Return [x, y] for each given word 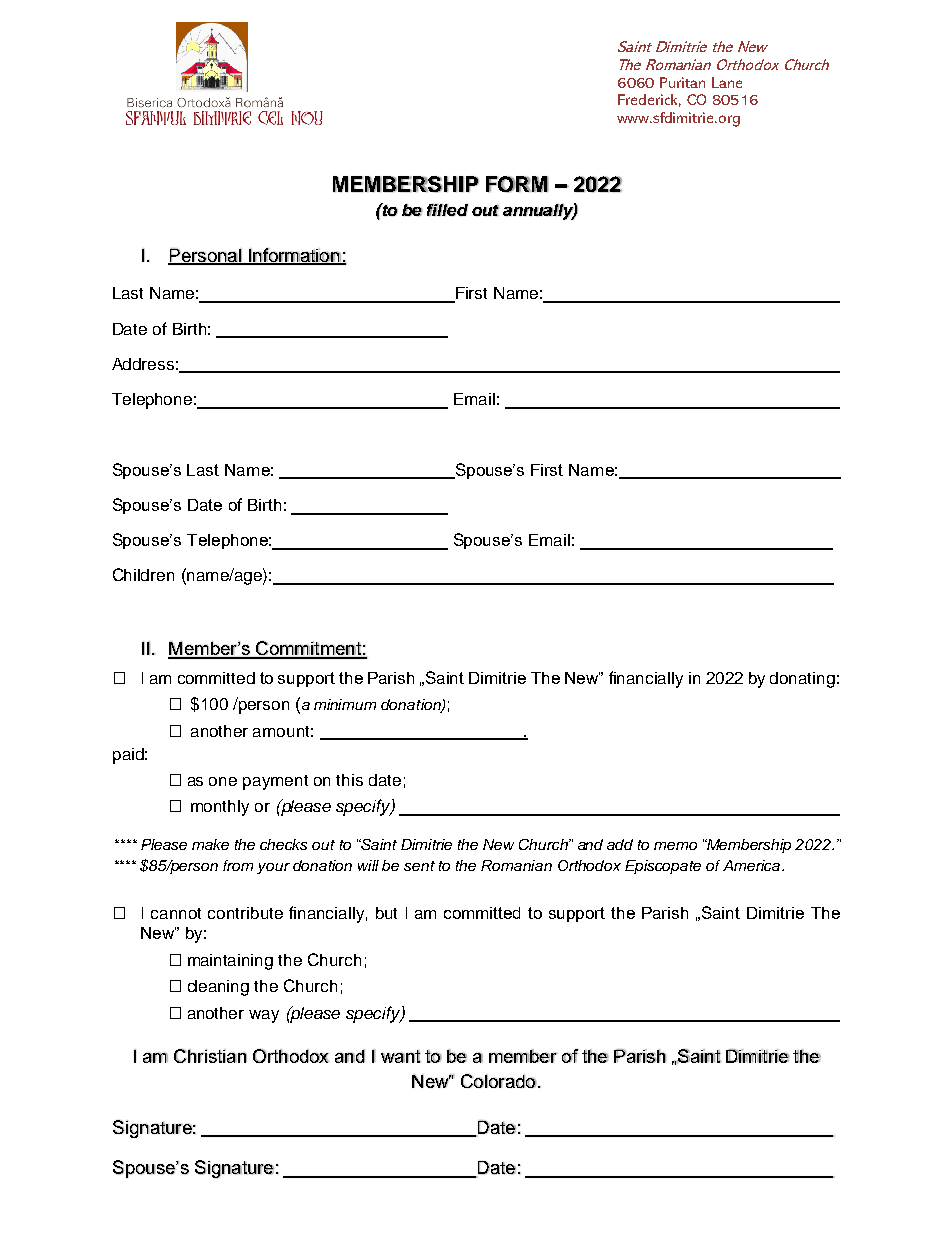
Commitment [308, 649]
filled [447, 210]
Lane [727, 82]
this [349, 780]
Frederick [649, 100]
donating [802, 680]
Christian [210, 1056]
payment [275, 782]
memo [675, 846]
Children [143, 574]
